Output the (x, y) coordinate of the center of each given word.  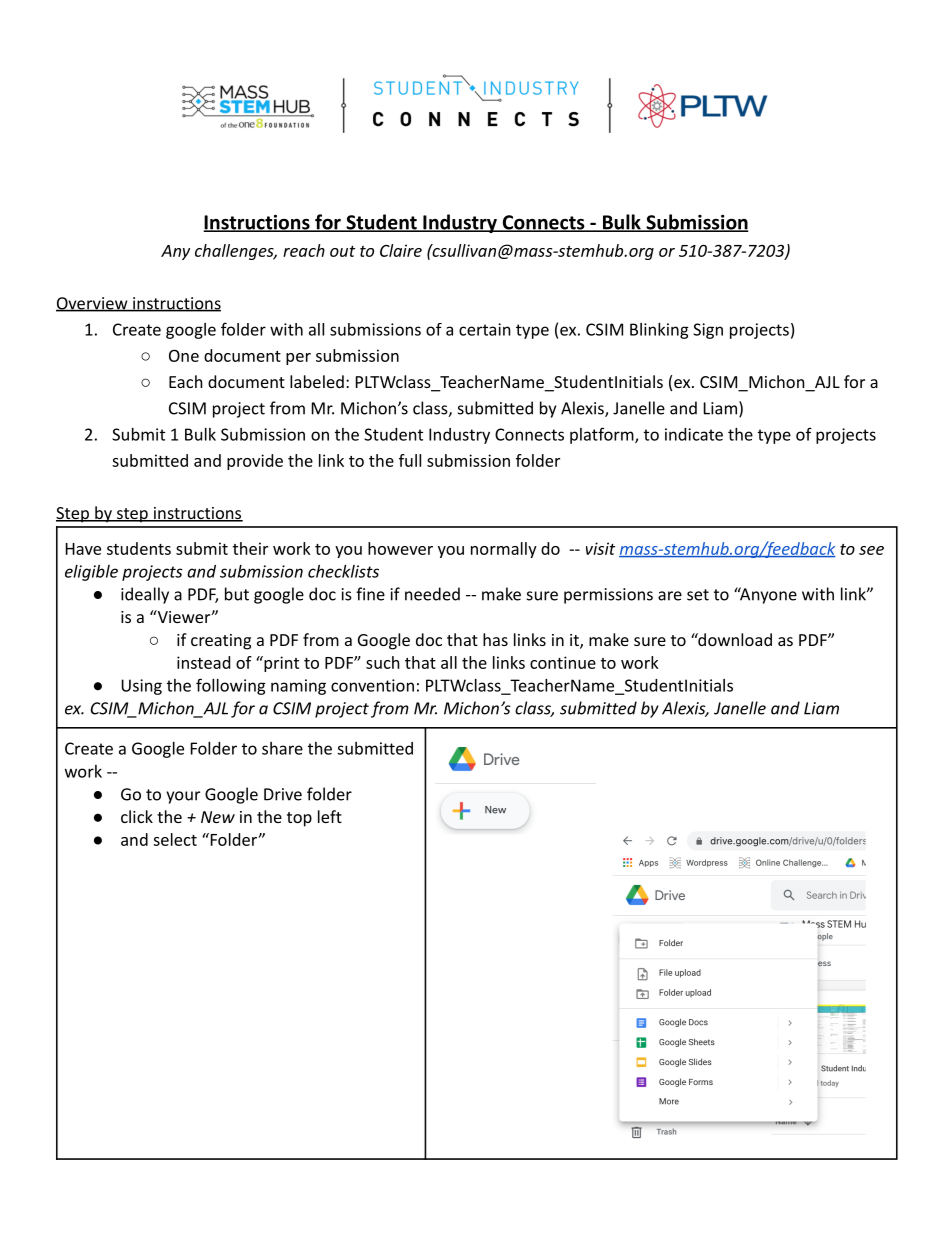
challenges (235, 252)
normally (504, 550)
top (299, 819)
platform (603, 435)
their (250, 548)
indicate (694, 434)
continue (563, 662)
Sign (708, 331)
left (330, 816)
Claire (401, 250)
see (871, 550)
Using (141, 687)
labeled (317, 381)
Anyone (767, 595)
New (218, 817)
